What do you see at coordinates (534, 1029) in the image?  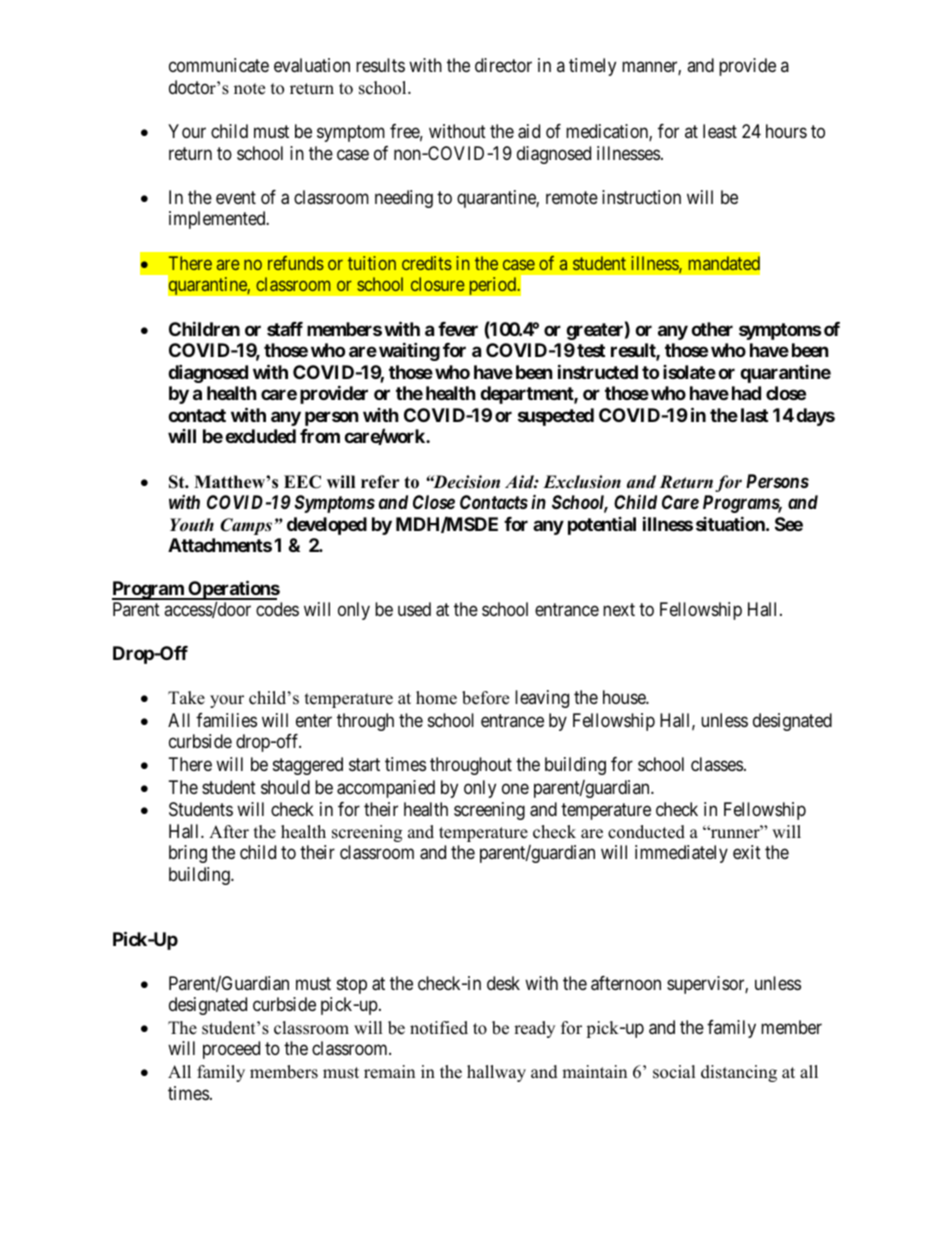 I see `ready` at bounding box center [534, 1029].
